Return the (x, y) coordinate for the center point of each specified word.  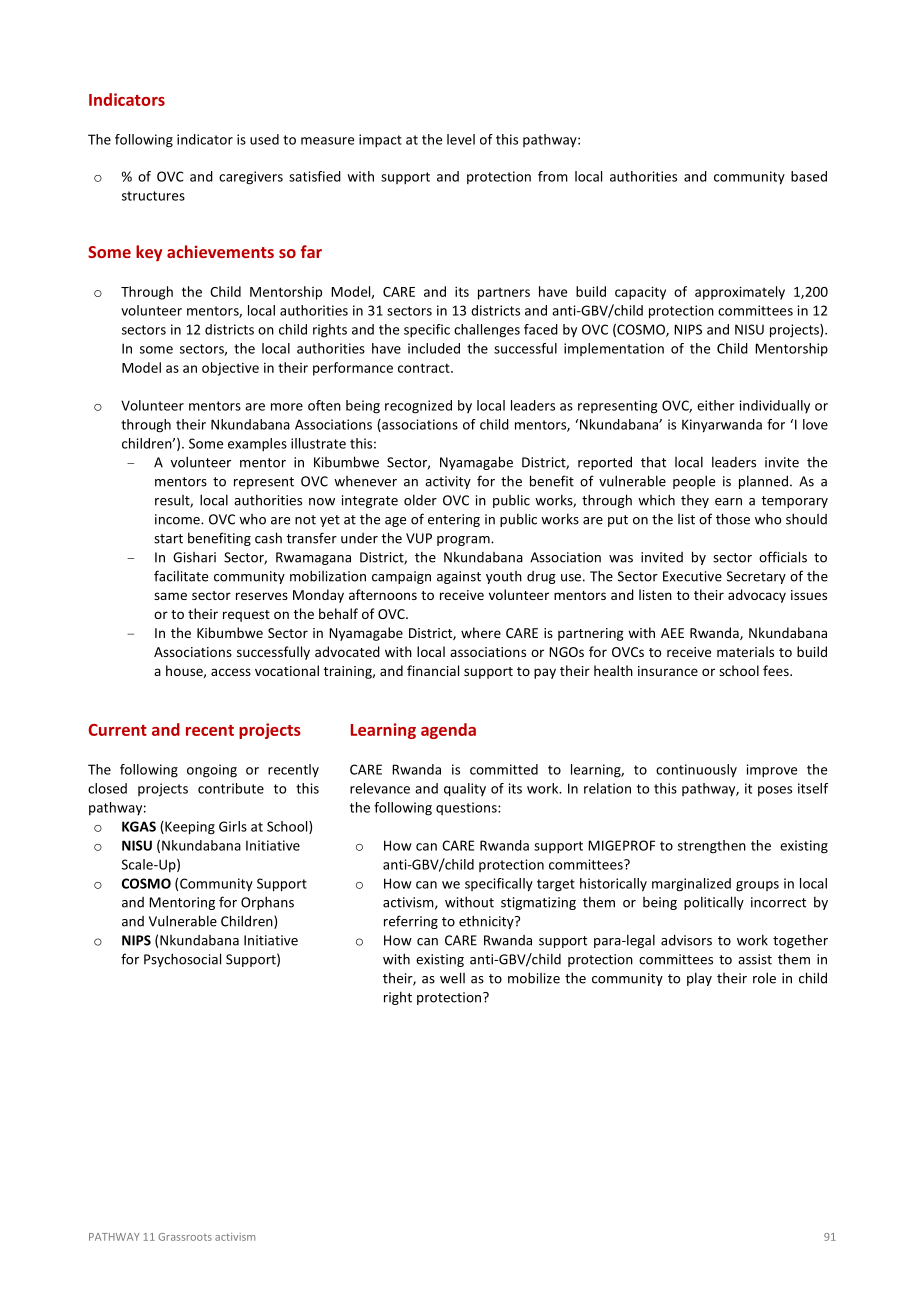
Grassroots (185, 1237)
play (699, 979)
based (809, 176)
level (461, 139)
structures (153, 196)
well (452, 978)
